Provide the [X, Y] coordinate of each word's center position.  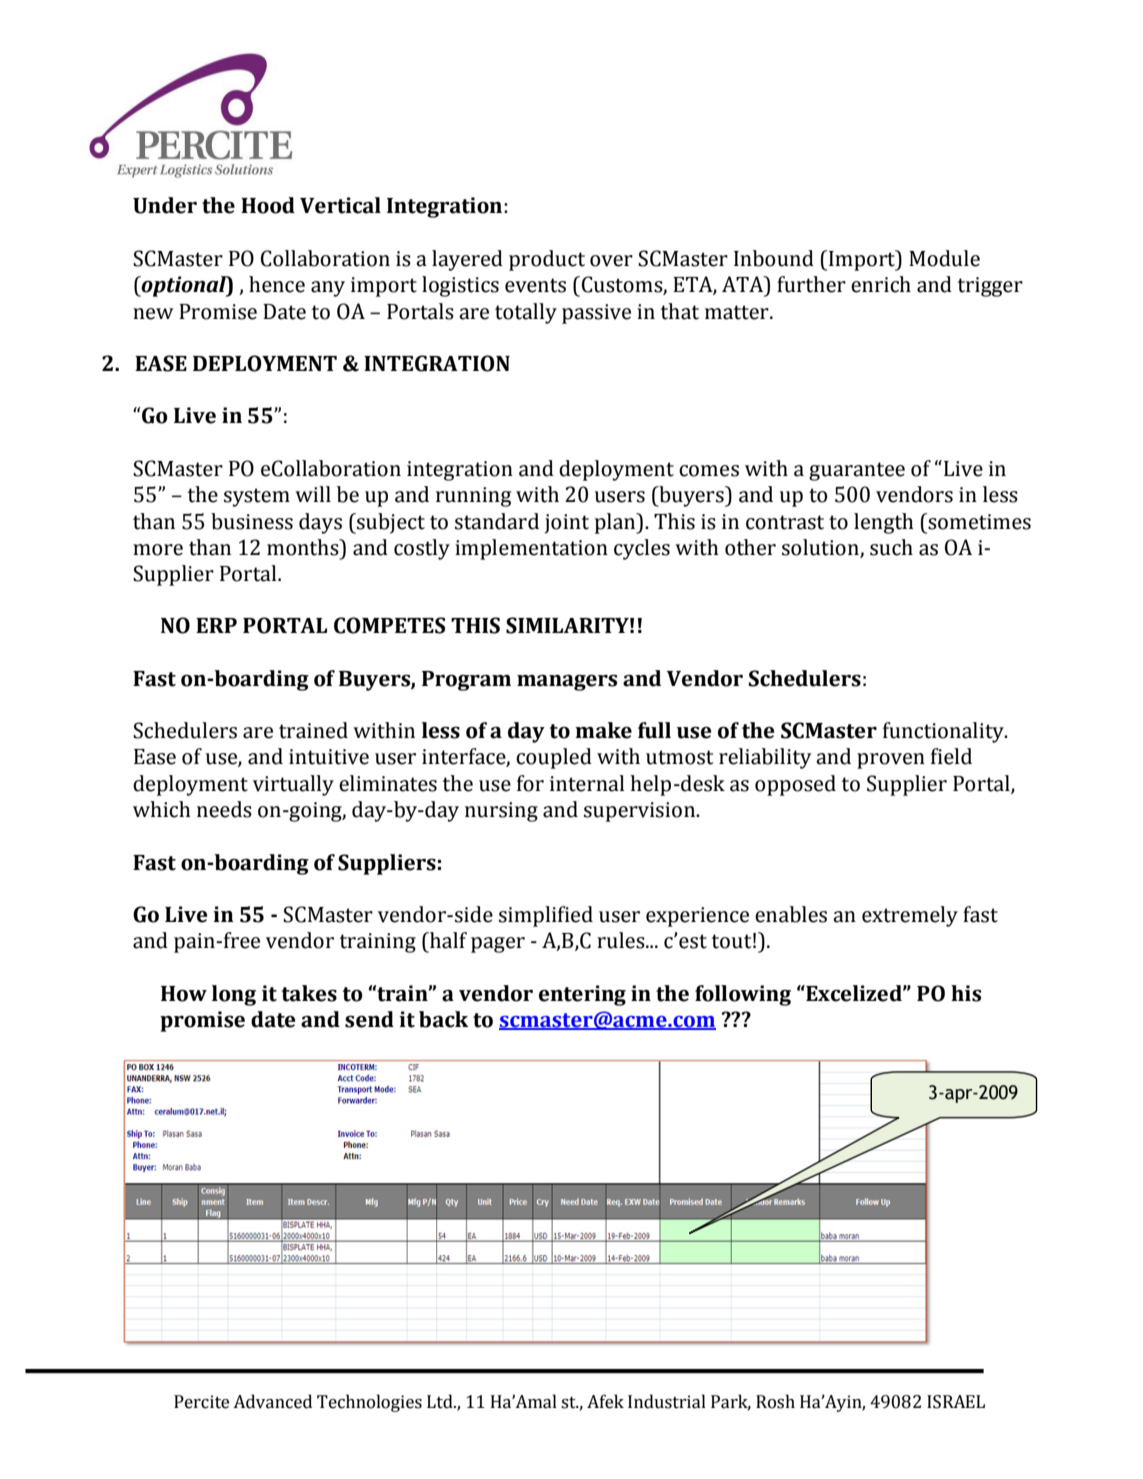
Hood [268, 205]
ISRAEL [956, 1402]
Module [944, 258]
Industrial [667, 1401]
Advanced [272, 1401]
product [547, 260]
